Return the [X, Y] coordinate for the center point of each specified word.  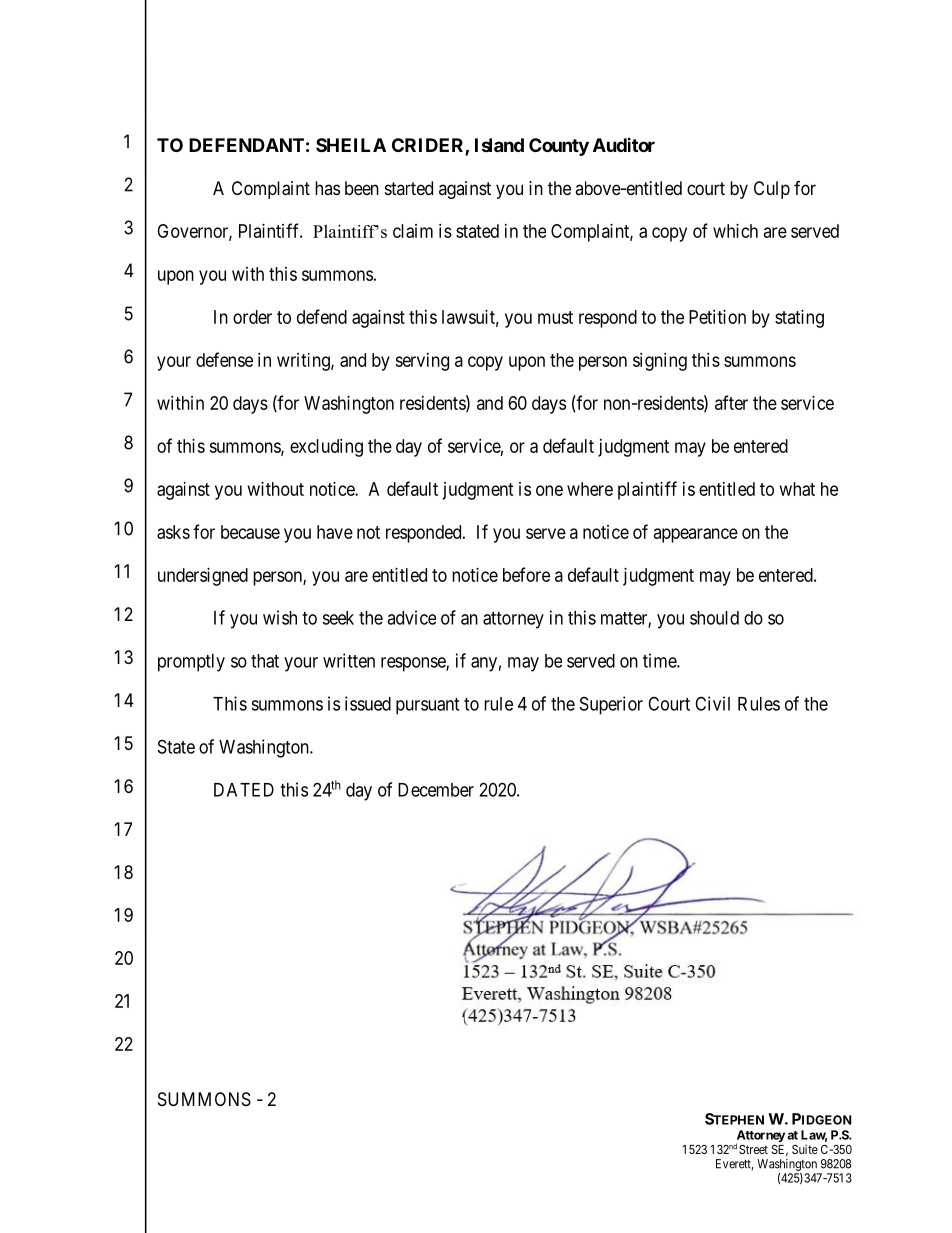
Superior [611, 705]
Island [499, 145]
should [714, 618]
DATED [244, 790]
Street [753, 1149]
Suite [805, 1149]
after [731, 402]
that [265, 661]
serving [422, 362]
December [436, 790]
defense [224, 359]
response [414, 664]
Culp [772, 190]
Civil [712, 703]
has [327, 188]
